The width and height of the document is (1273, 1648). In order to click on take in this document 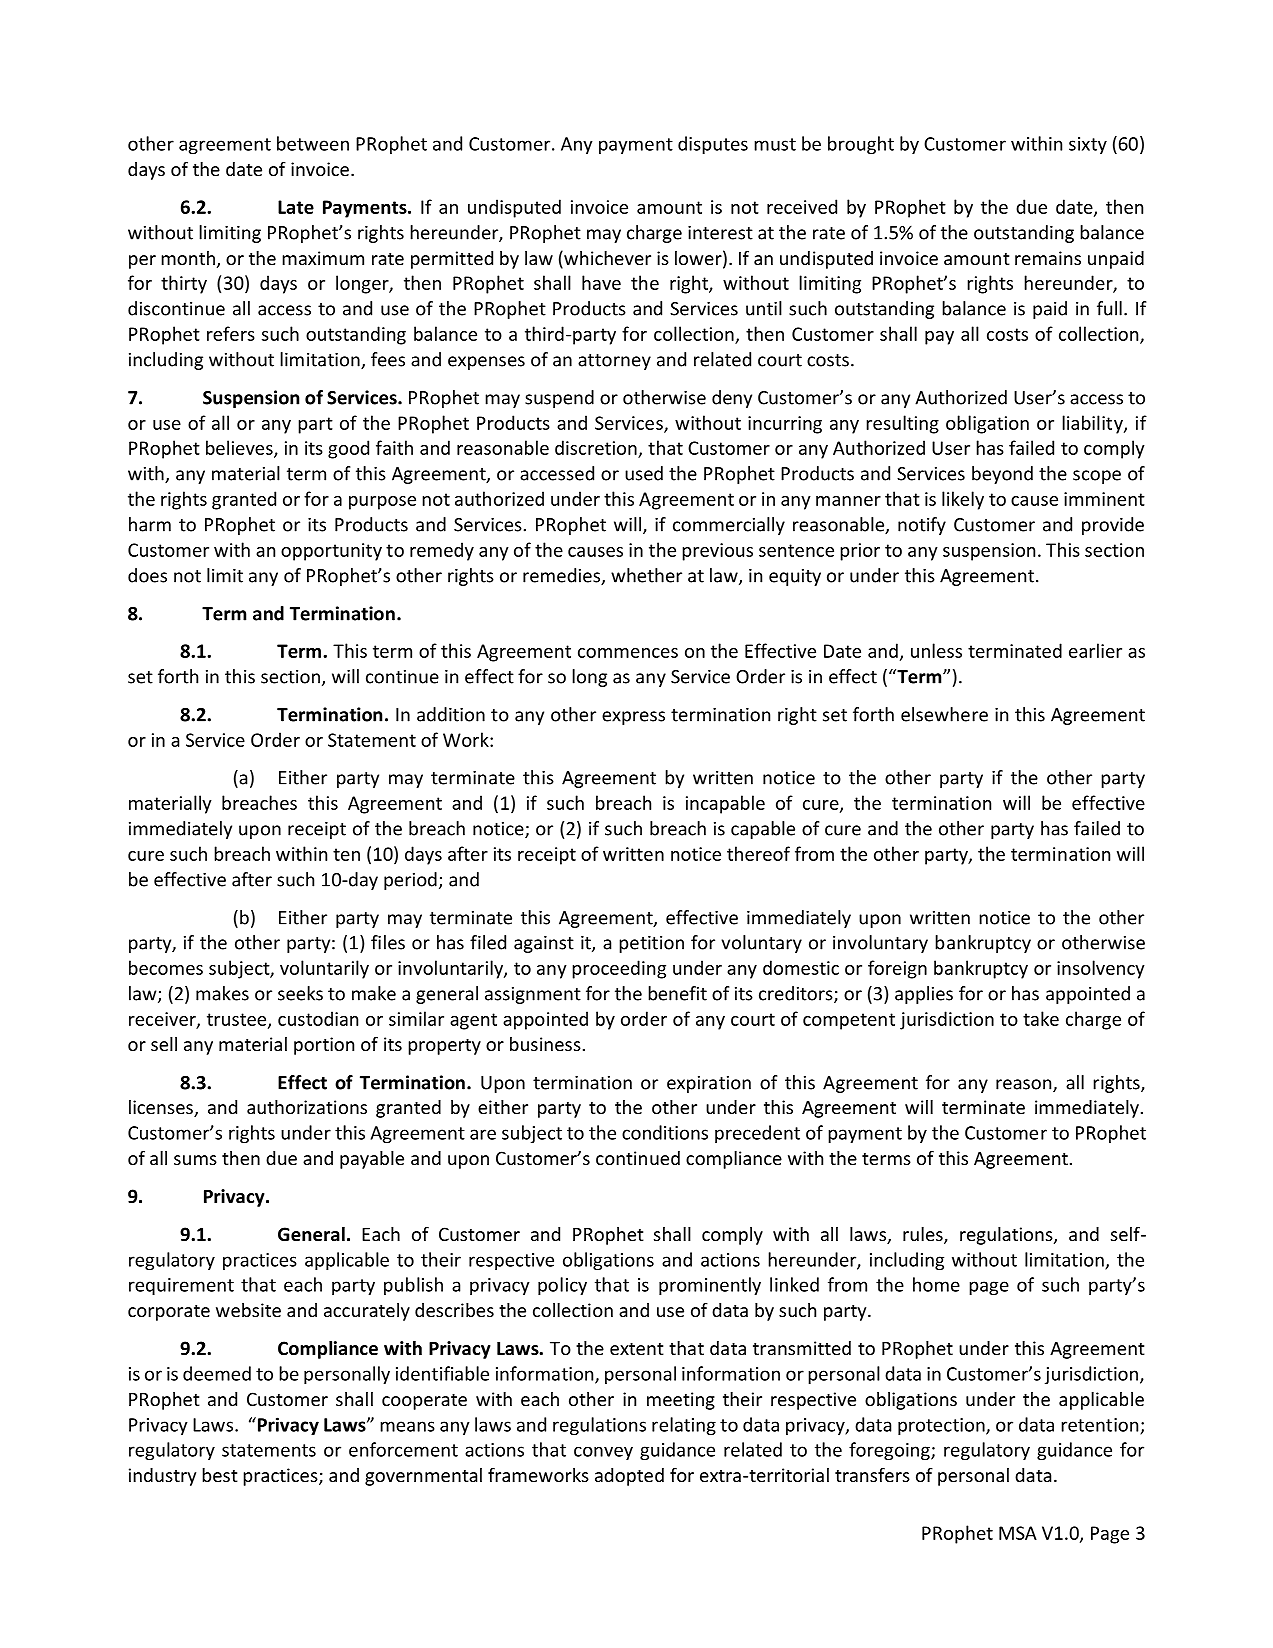, I will do `click(1041, 1018)`.
